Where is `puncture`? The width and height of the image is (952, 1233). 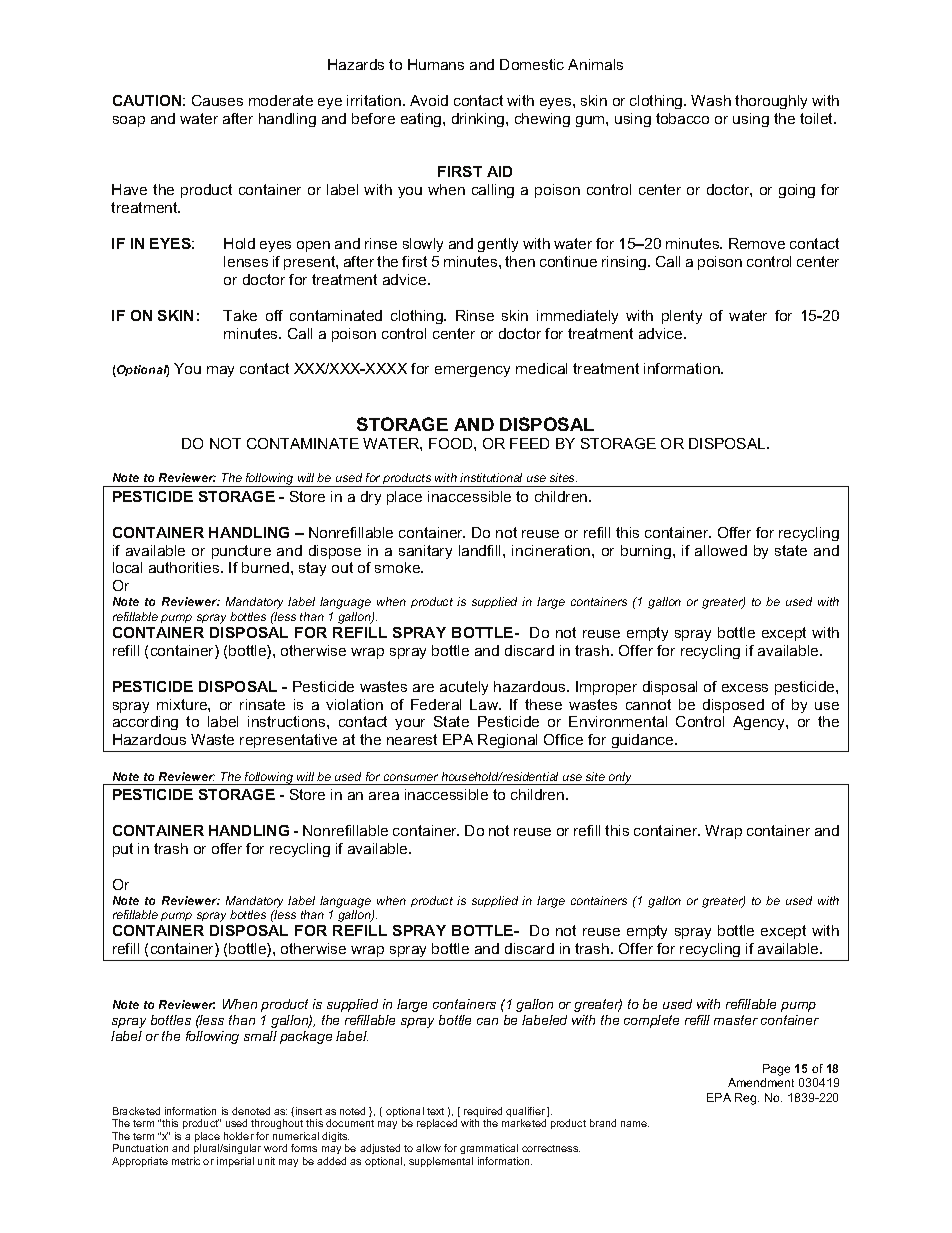 puncture is located at coordinates (241, 552).
